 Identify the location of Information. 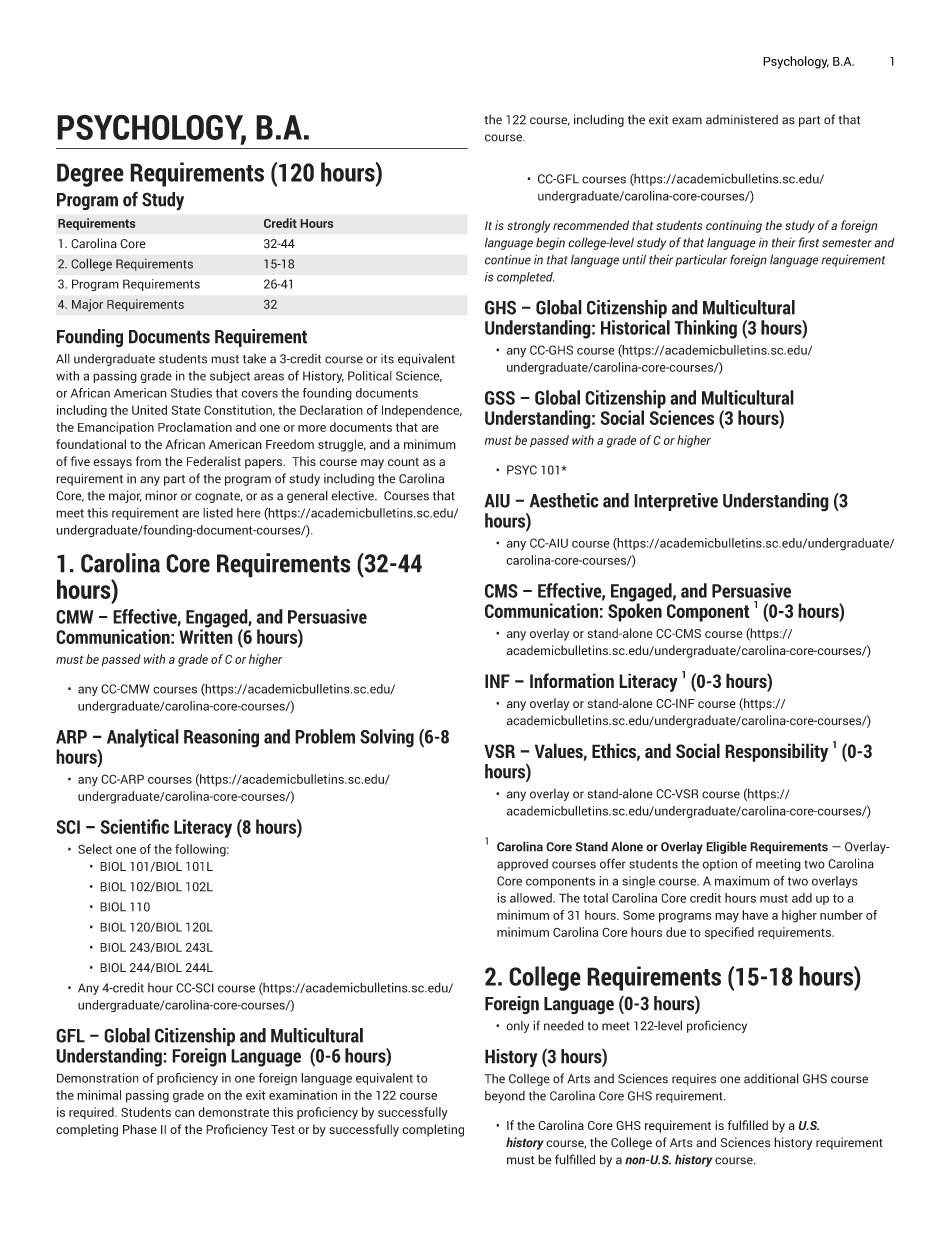
(572, 680).
